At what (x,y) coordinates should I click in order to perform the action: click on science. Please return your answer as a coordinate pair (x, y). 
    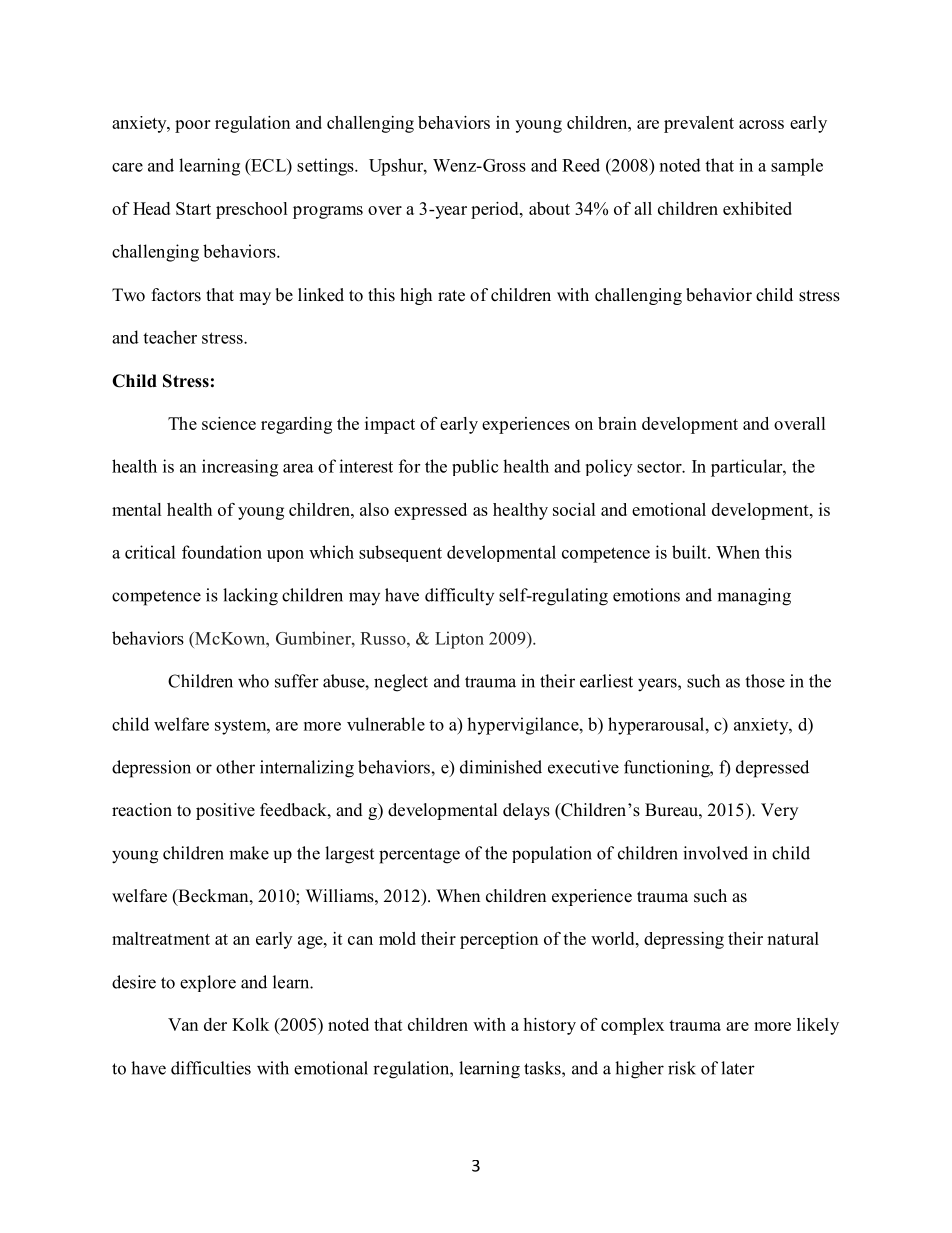
    Looking at the image, I should click on (229, 423).
